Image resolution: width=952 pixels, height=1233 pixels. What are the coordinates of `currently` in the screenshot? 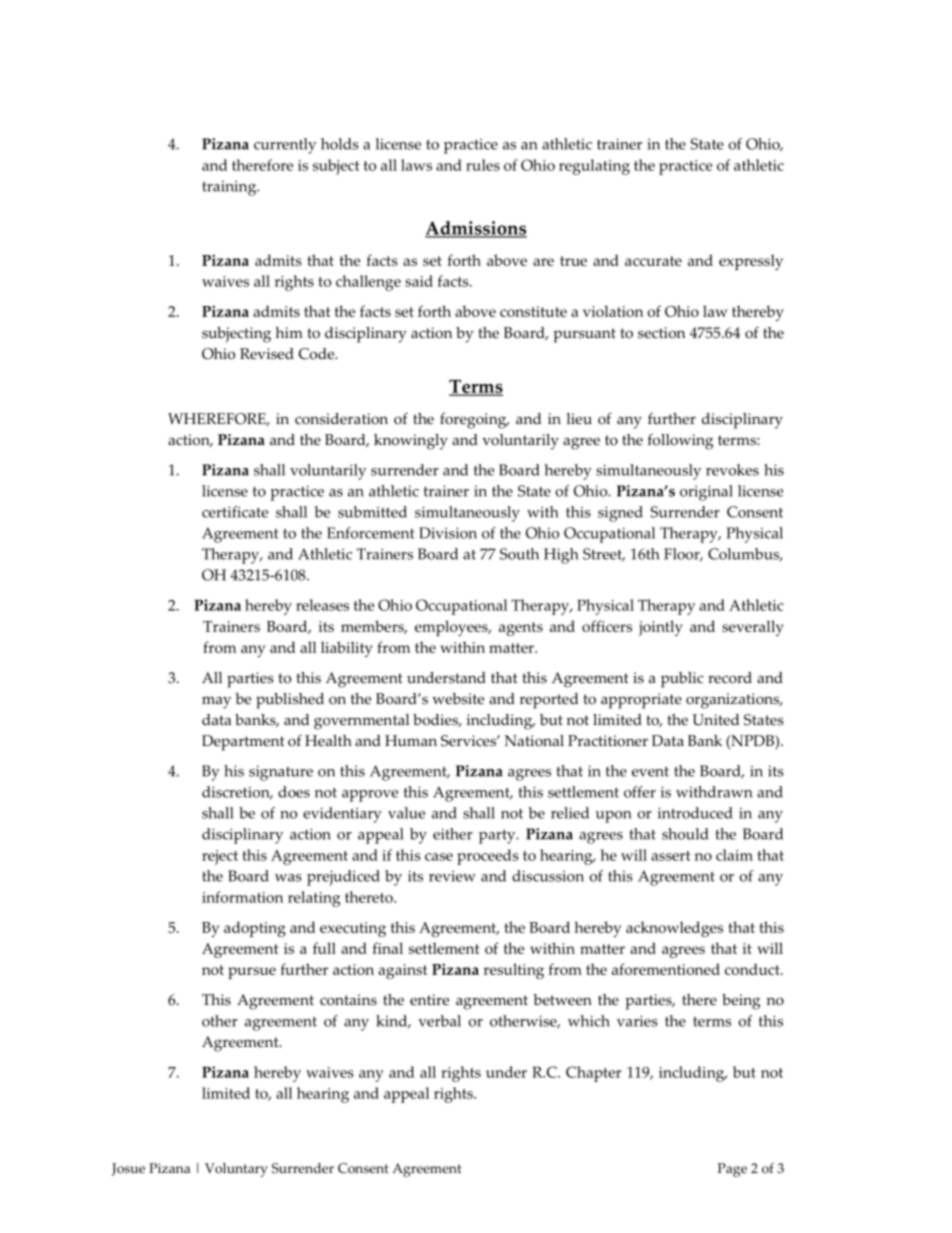 It's located at (285, 146).
